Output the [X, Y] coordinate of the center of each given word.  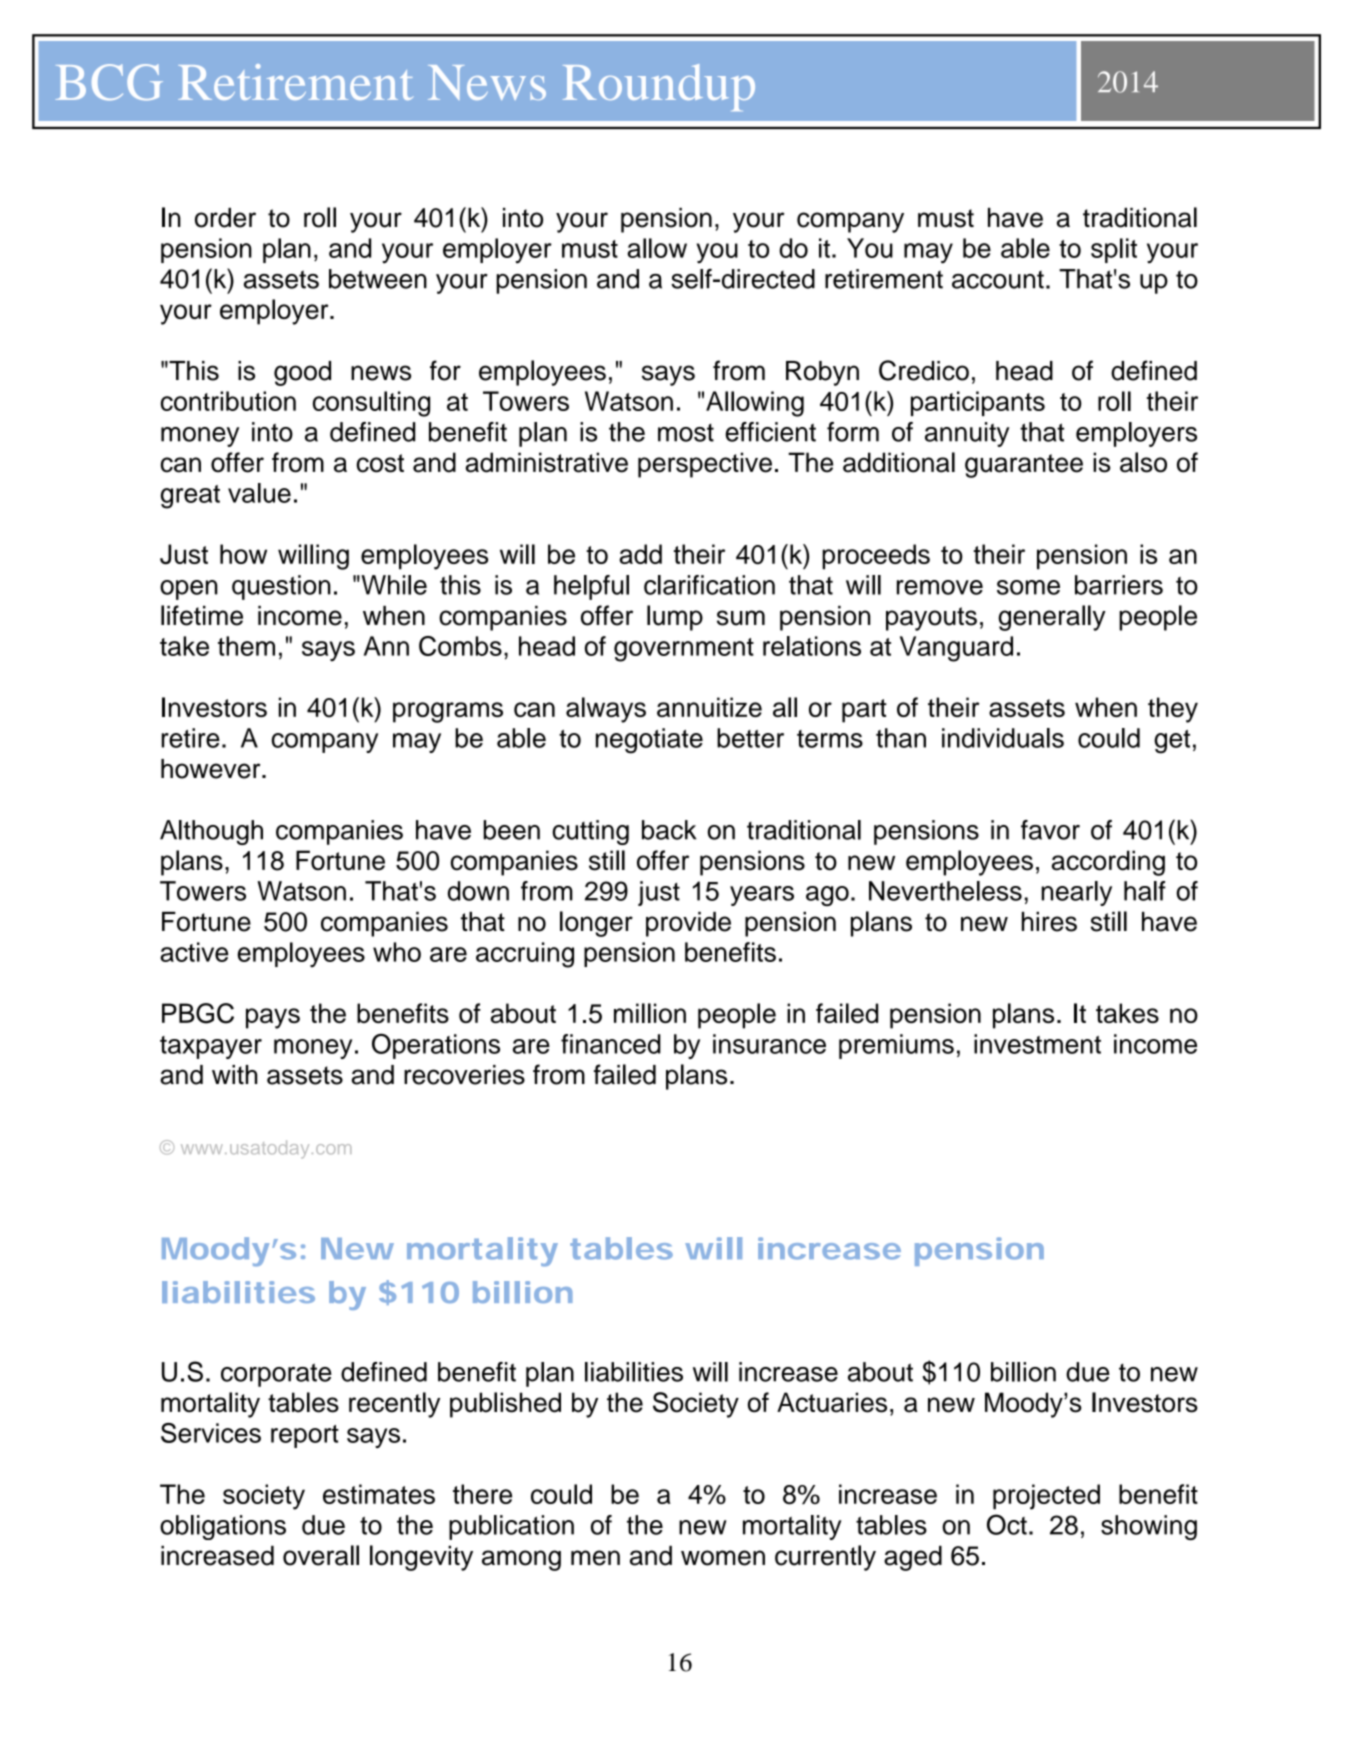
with [234, 1074]
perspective [705, 465]
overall [321, 1555]
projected [1046, 1497]
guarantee [1024, 466]
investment [1037, 1044]
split [1114, 250]
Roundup [659, 87]
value [259, 493]
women [723, 1558]
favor [1050, 830]
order [225, 218]
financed [611, 1044]
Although [211, 832]
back [669, 830]
